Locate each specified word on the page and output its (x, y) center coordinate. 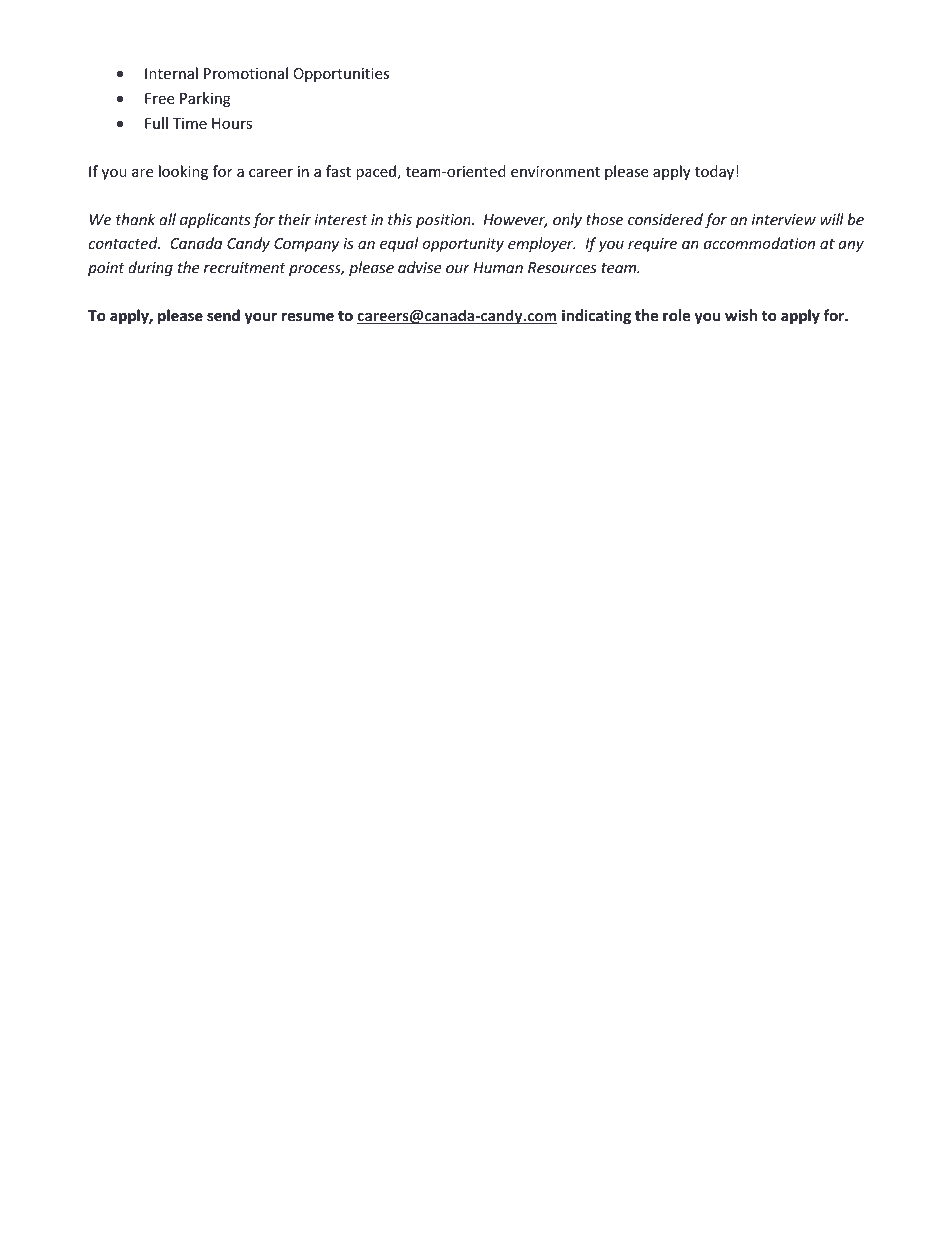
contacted (124, 243)
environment (555, 171)
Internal (171, 73)
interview (784, 220)
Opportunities (341, 75)
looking (183, 172)
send (223, 315)
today (714, 172)
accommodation (759, 243)
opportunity (463, 245)
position (444, 221)
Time (189, 123)
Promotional (246, 73)
